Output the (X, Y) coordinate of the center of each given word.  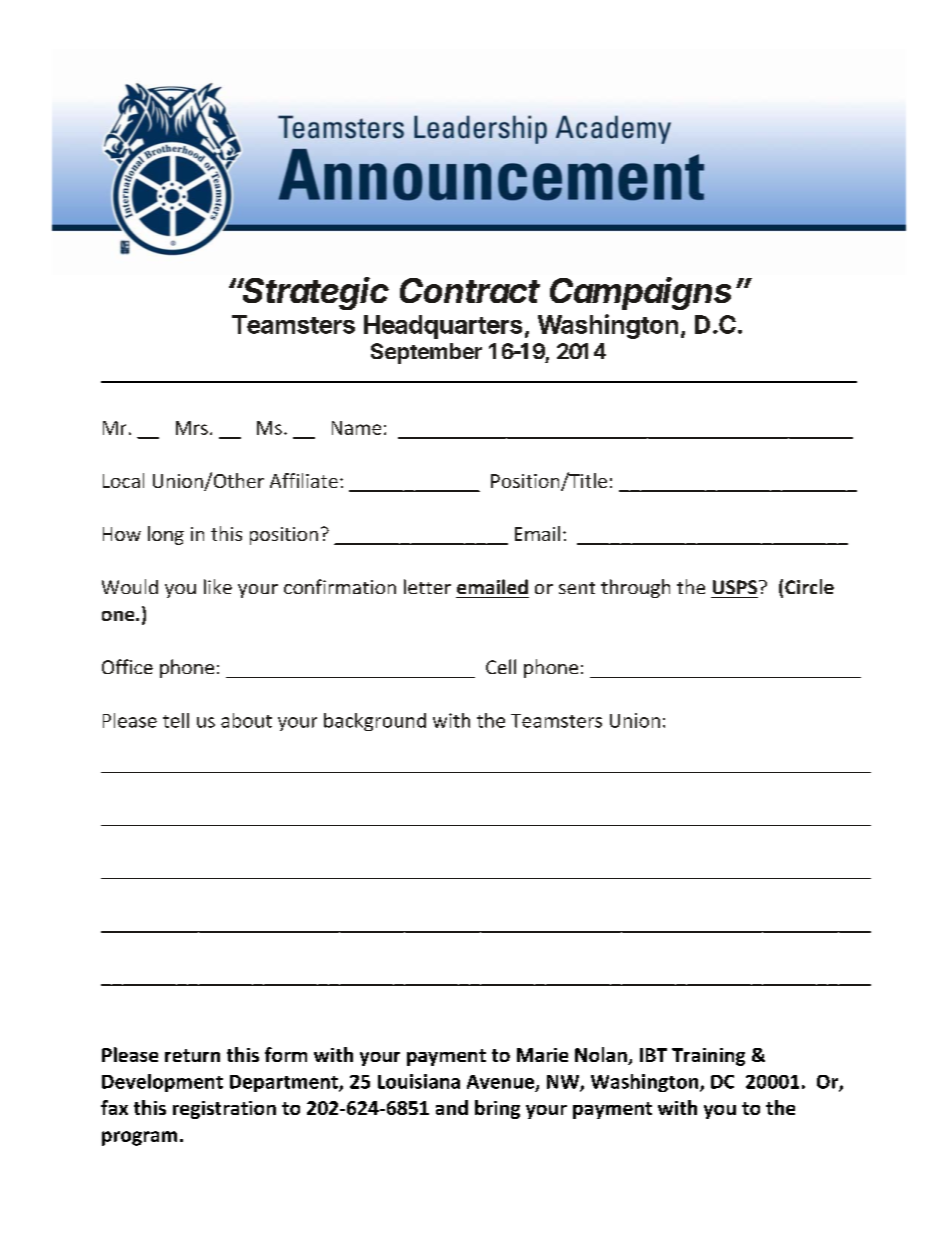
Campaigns (640, 293)
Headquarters (443, 327)
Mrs (192, 428)
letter (427, 586)
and (452, 1107)
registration (224, 1110)
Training (708, 1057)
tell (176, 720)
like (218, 586)
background (375, 722)
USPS (736, 587)
